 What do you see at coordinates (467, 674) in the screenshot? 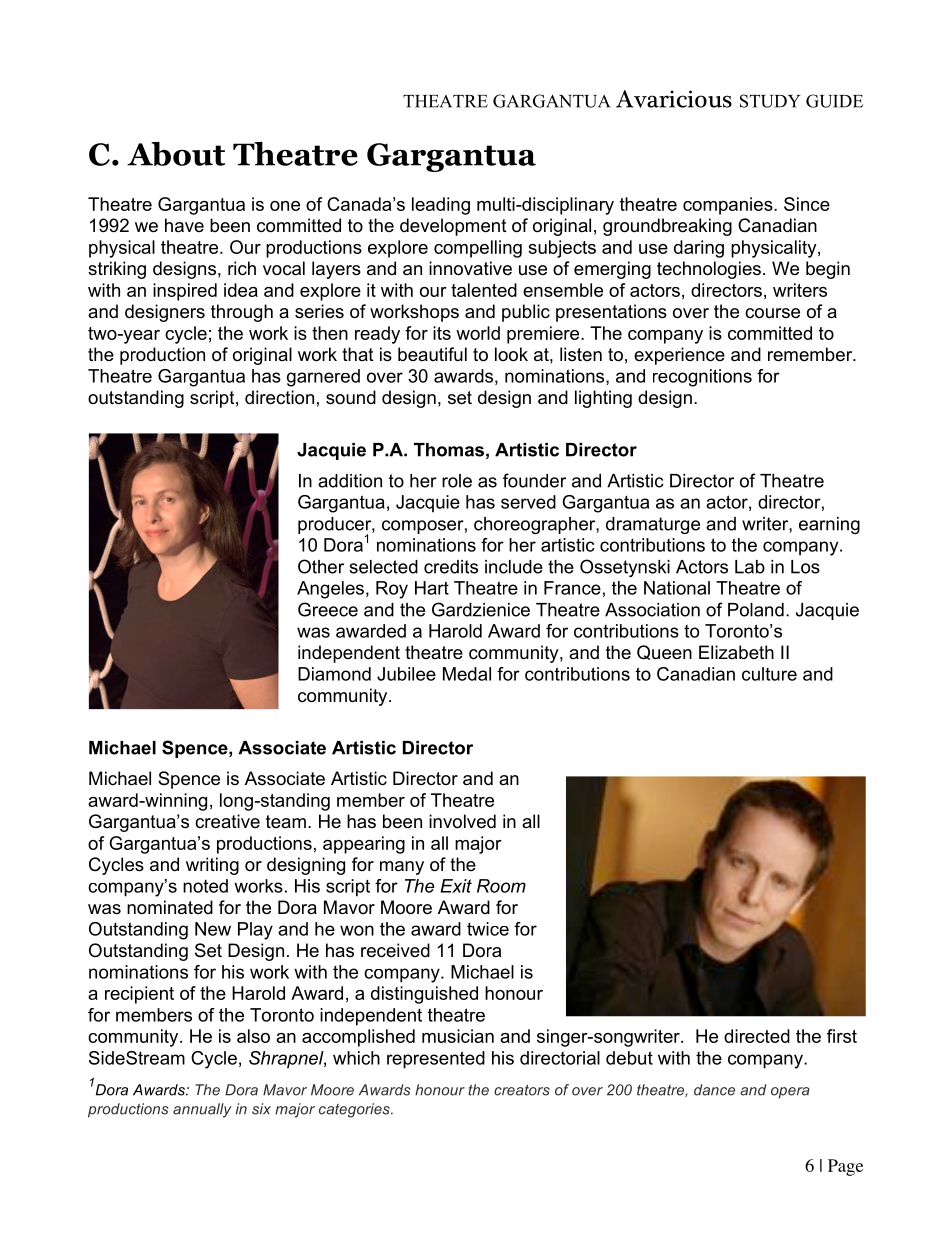
I see `Medal` at bounding box center [467, 674].
